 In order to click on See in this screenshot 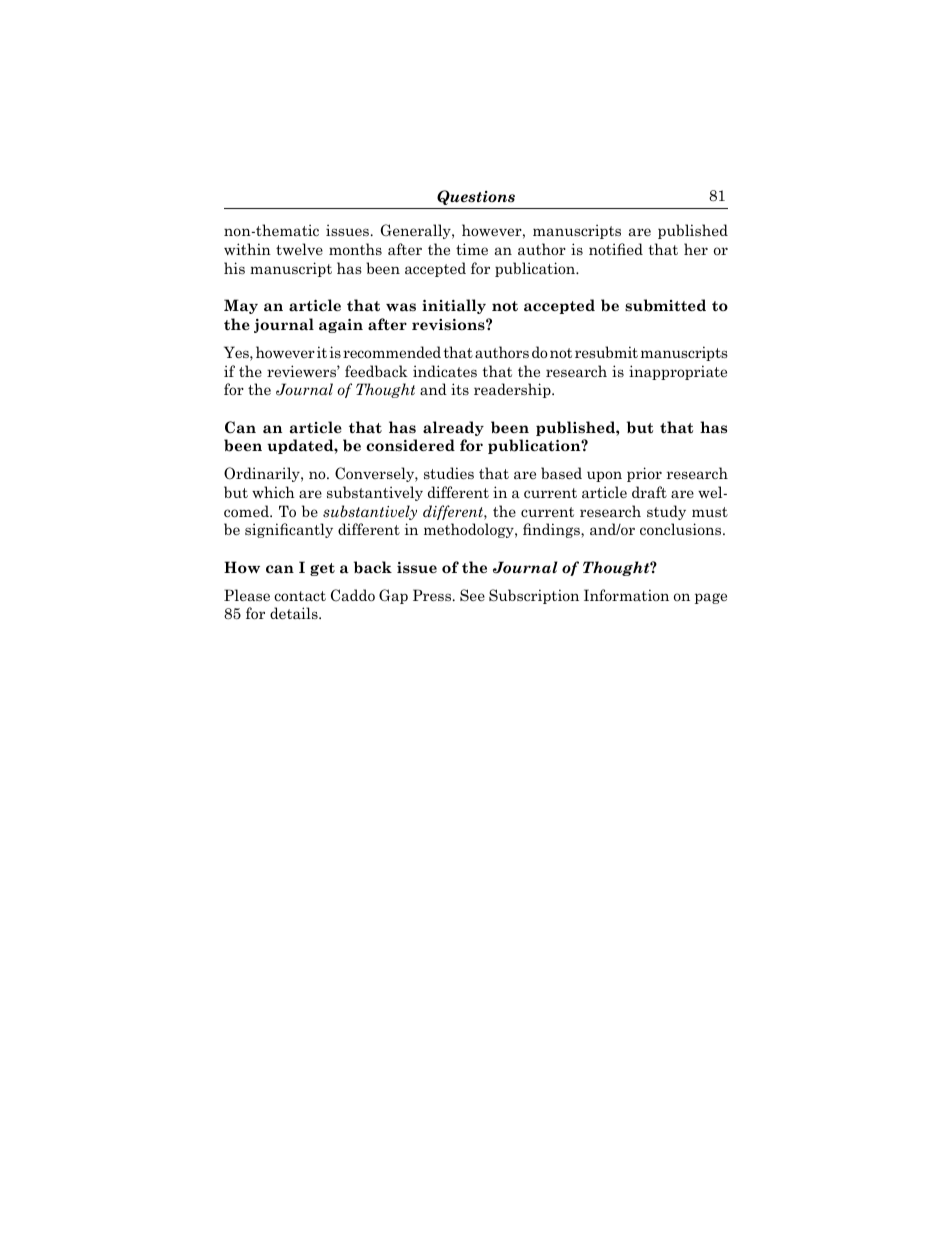, I will do `click(472, 595)`.
